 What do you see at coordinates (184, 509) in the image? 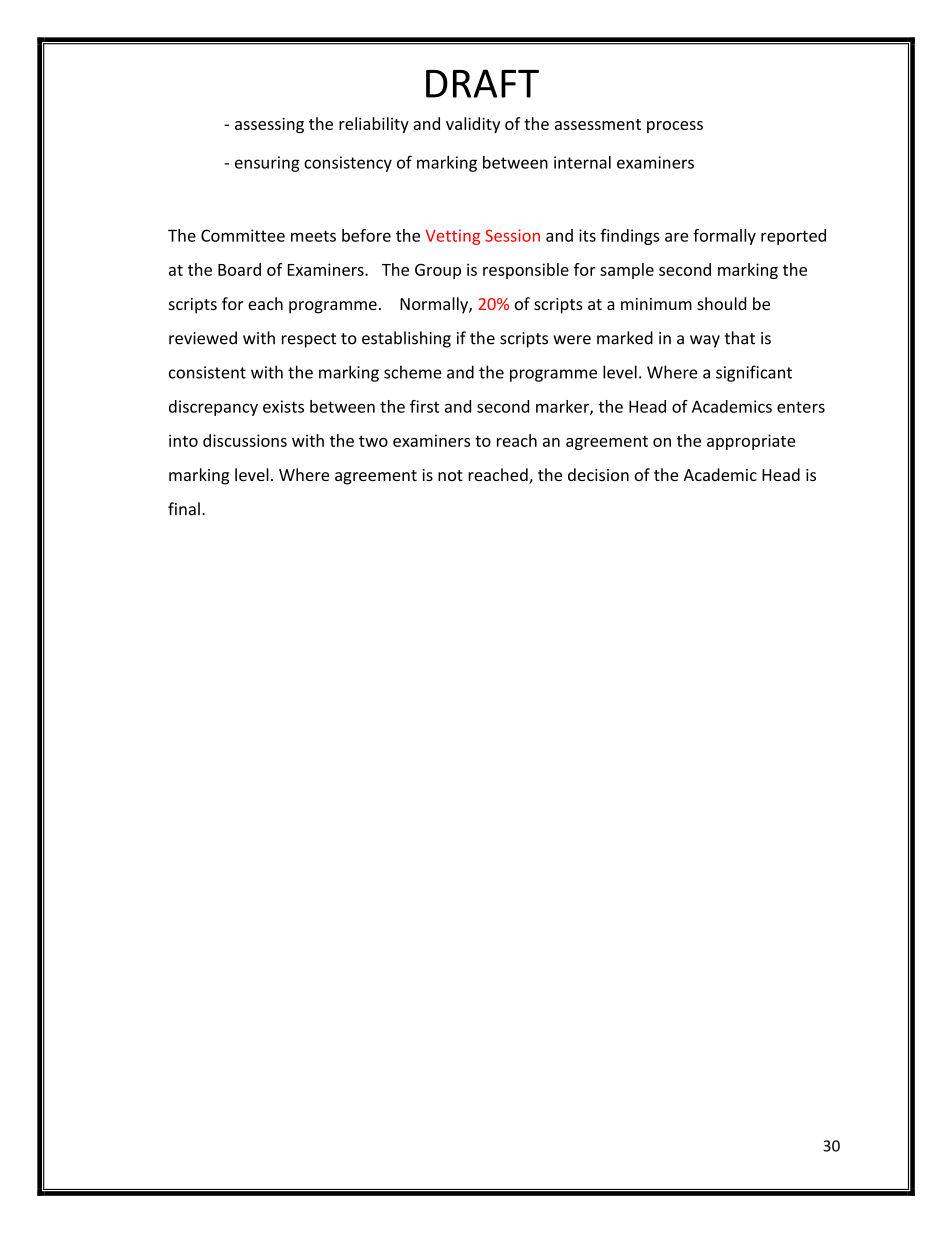
I see `final` at bounding box center [184, 509].
